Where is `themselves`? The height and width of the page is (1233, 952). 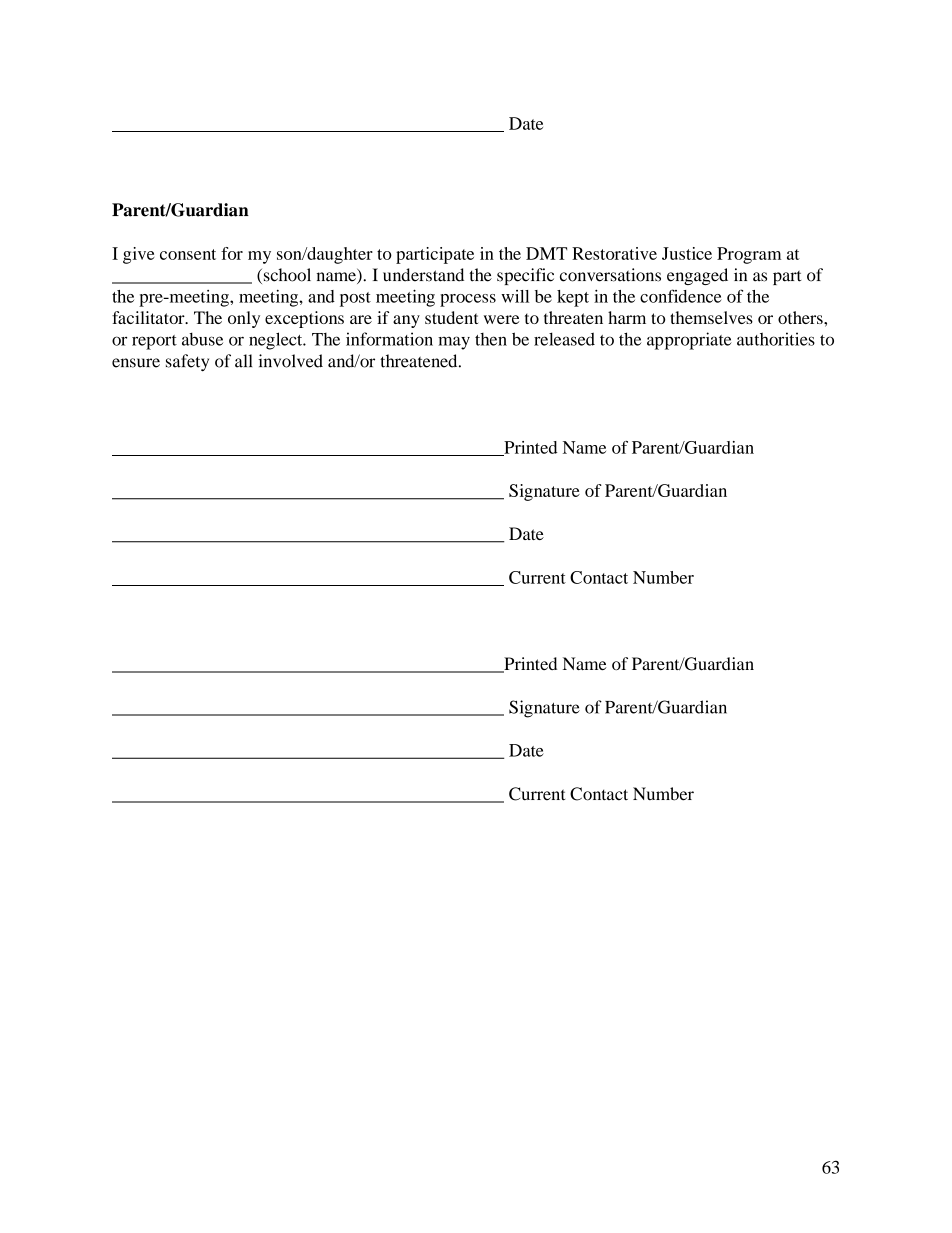 themselves is located at coordinates (711, 317).
